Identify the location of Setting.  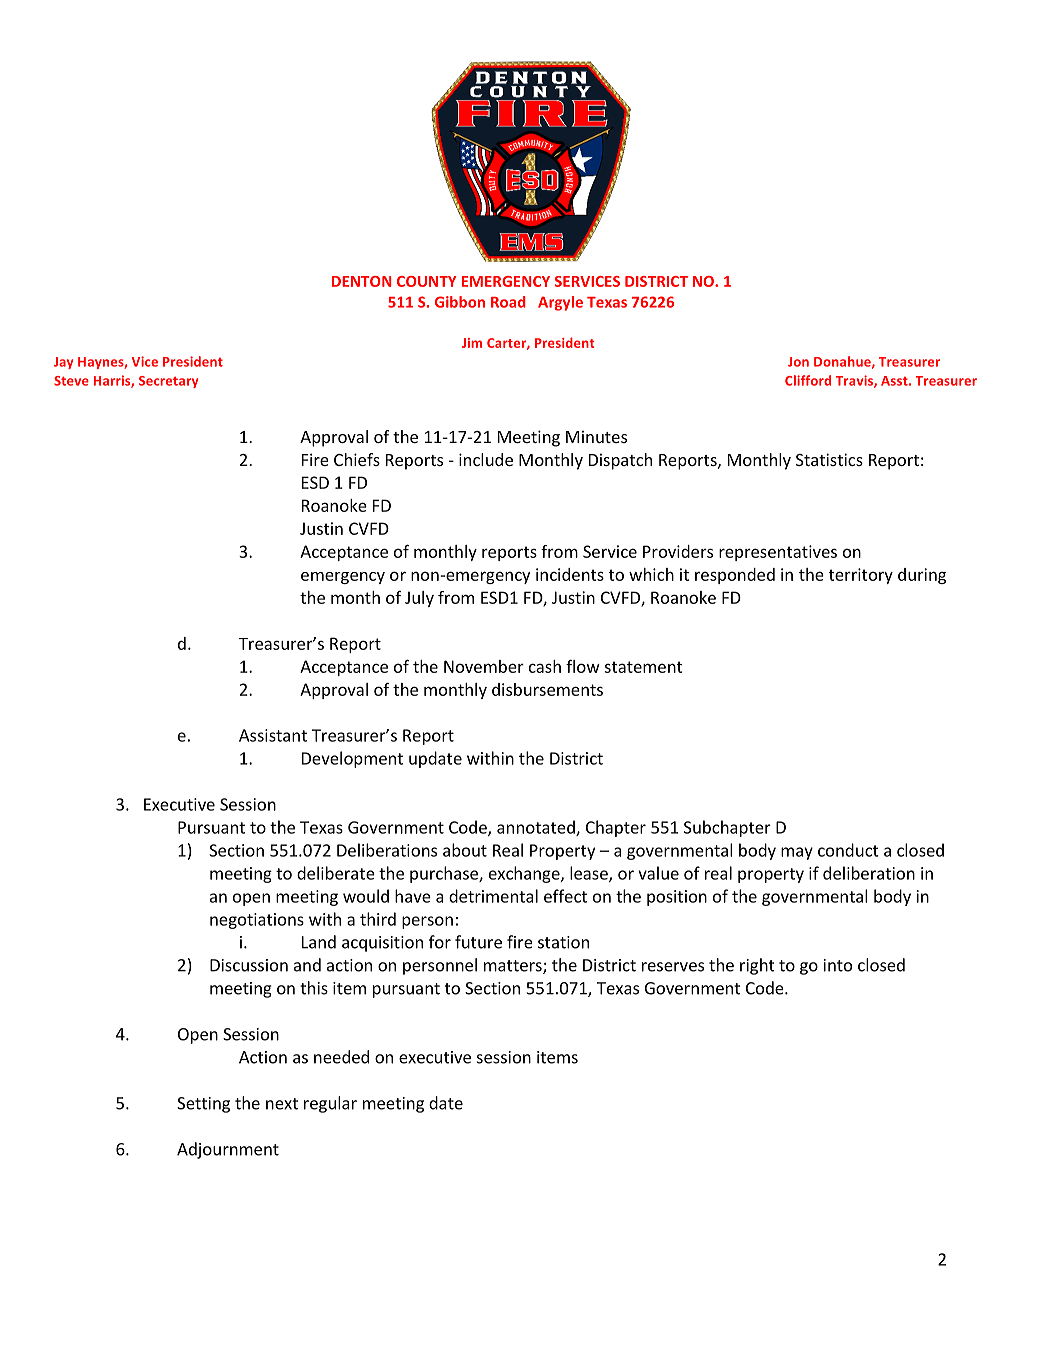
(203, 1105).
